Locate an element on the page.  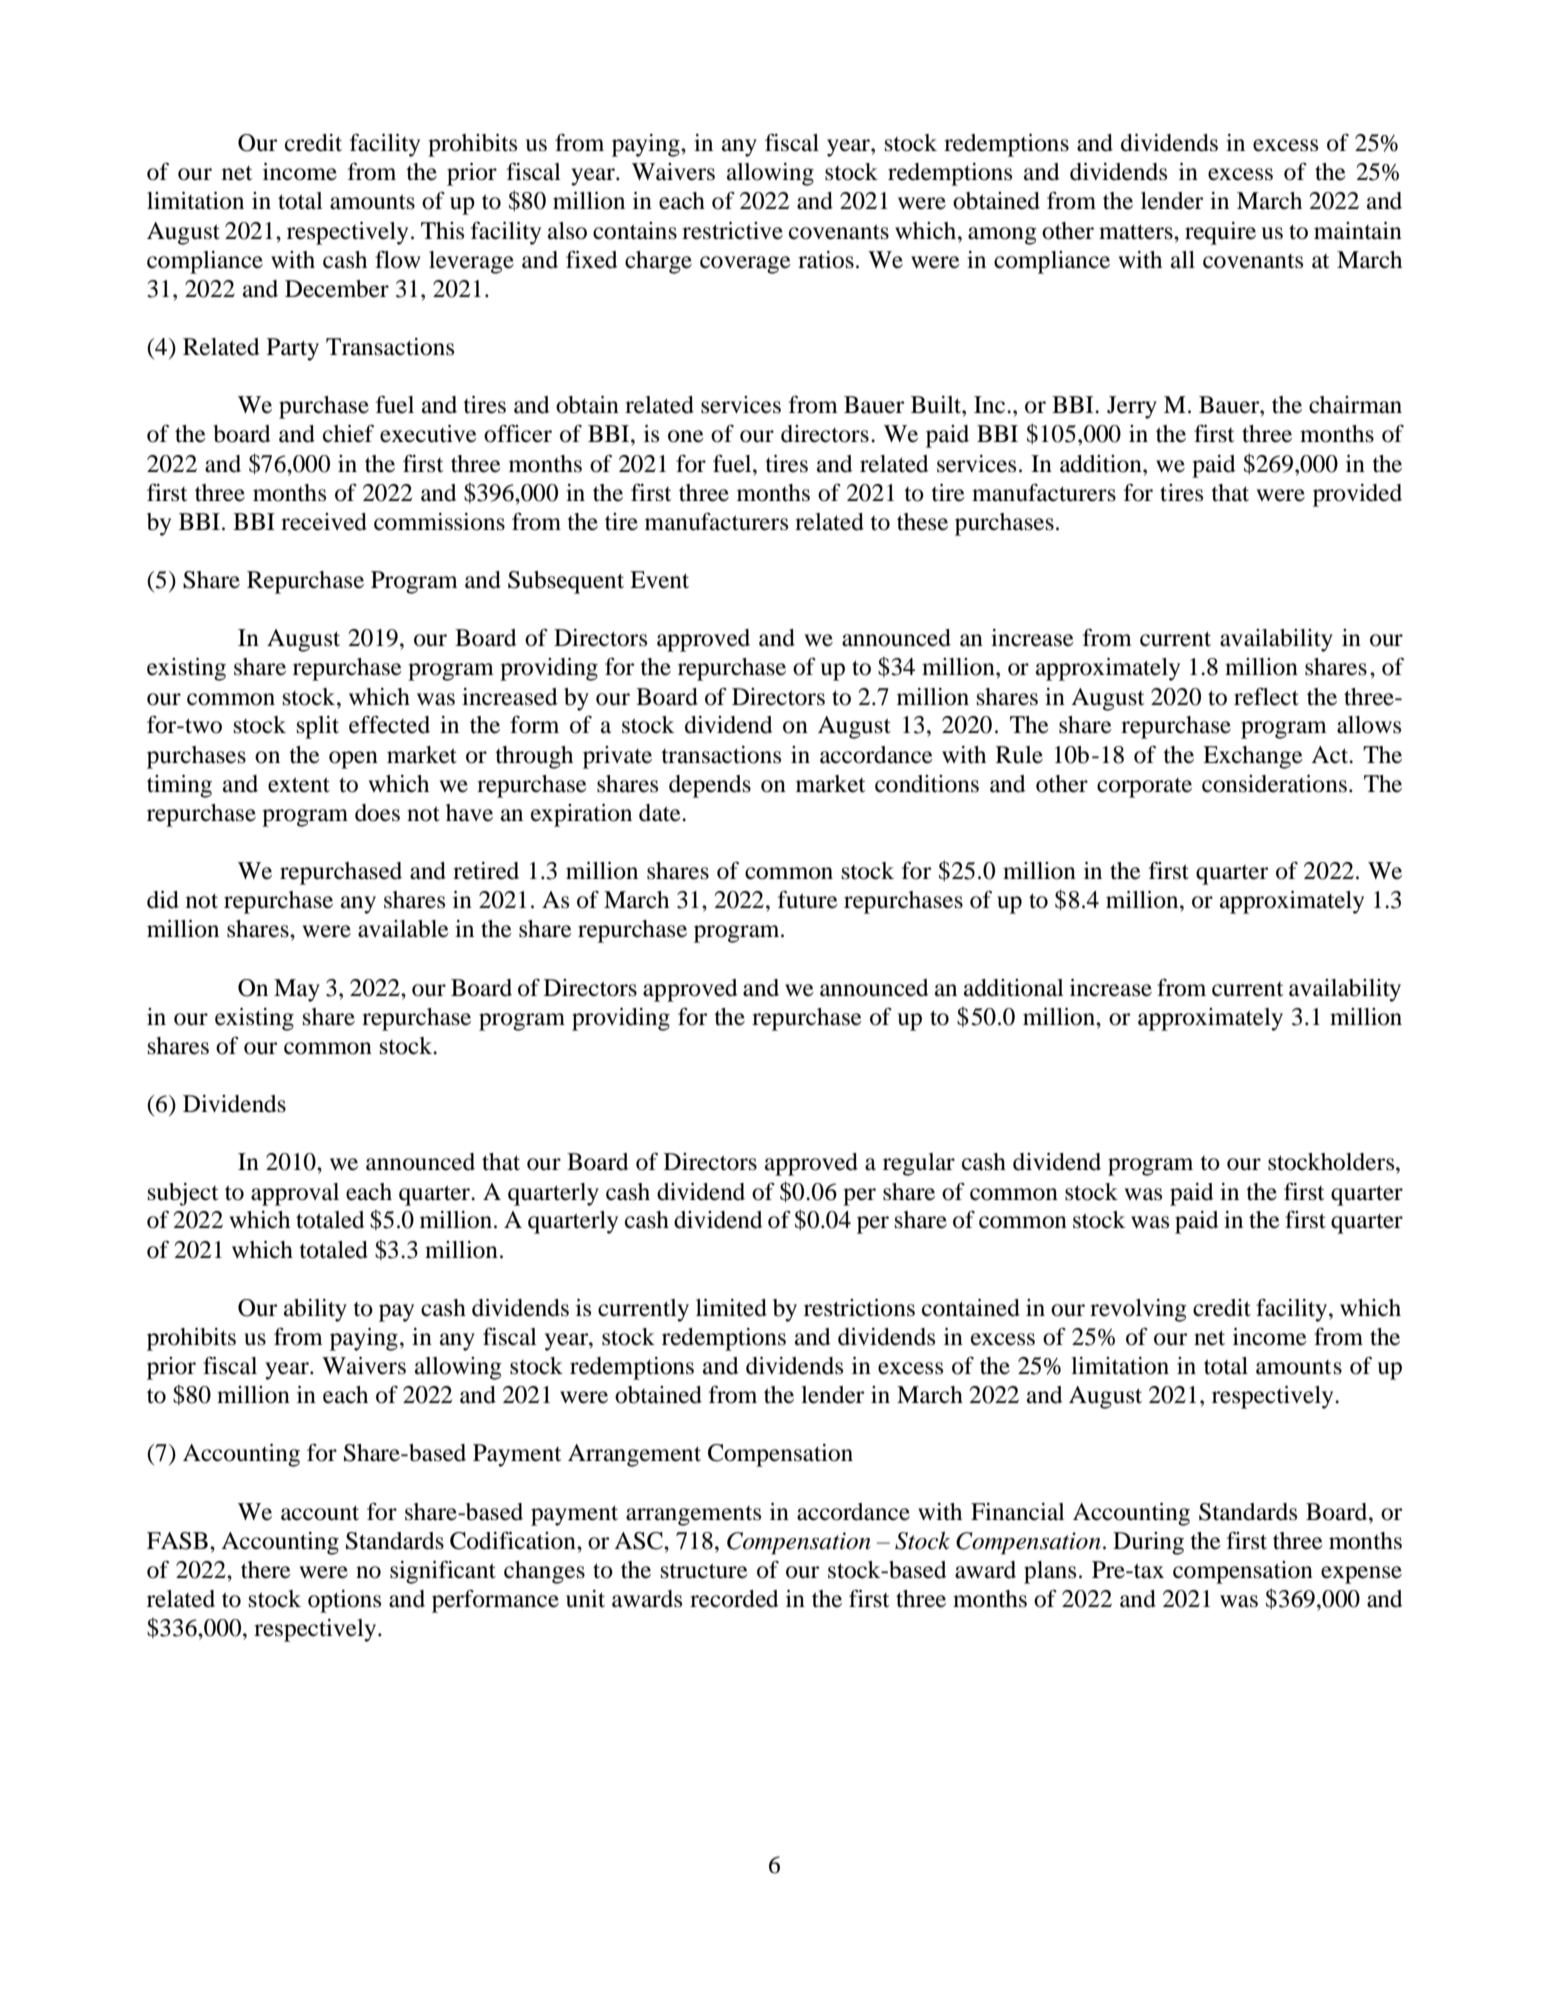
coverage is located at coordinates (745, 265).
